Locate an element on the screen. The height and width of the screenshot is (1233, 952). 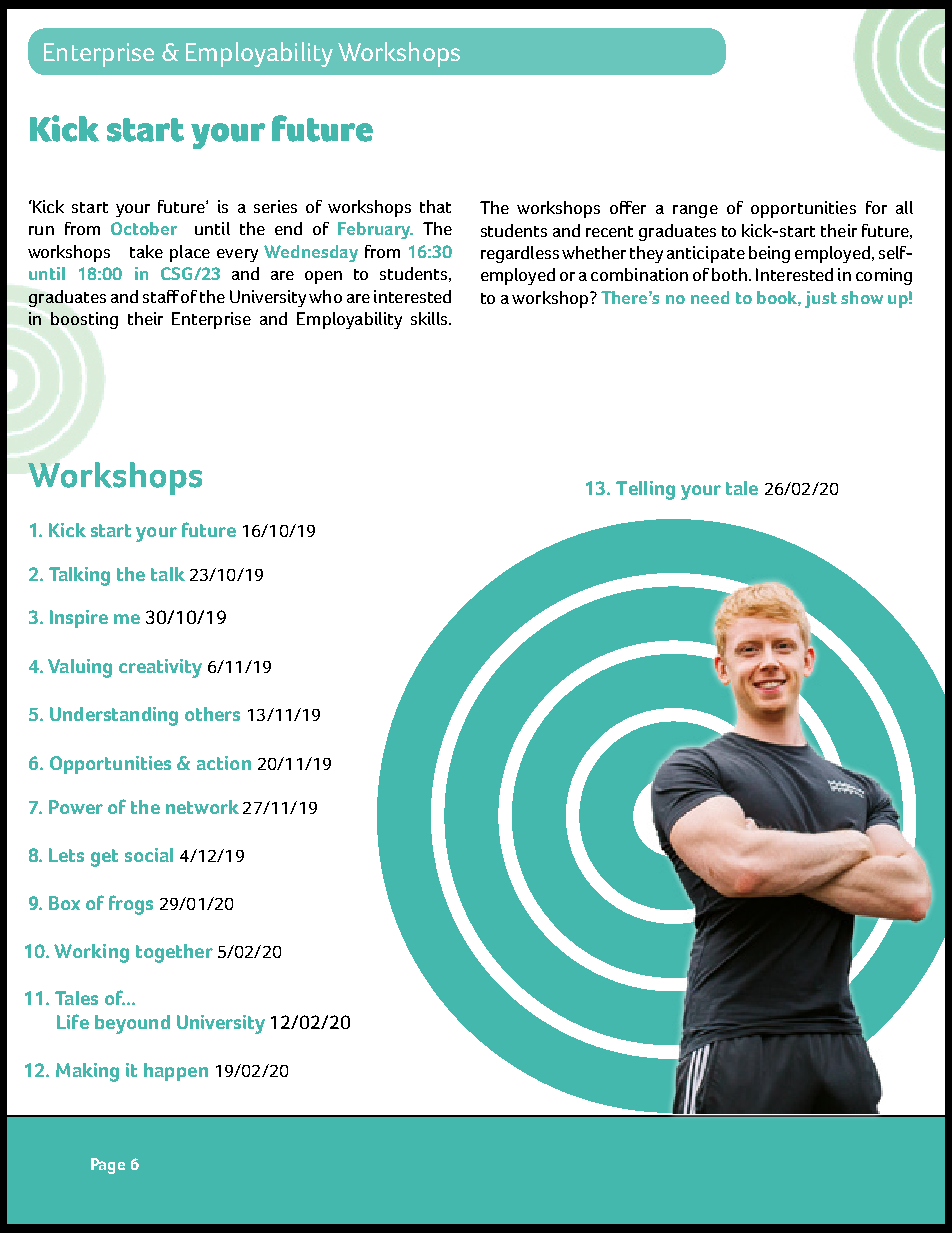
network is located at coordinates (202, 807).
